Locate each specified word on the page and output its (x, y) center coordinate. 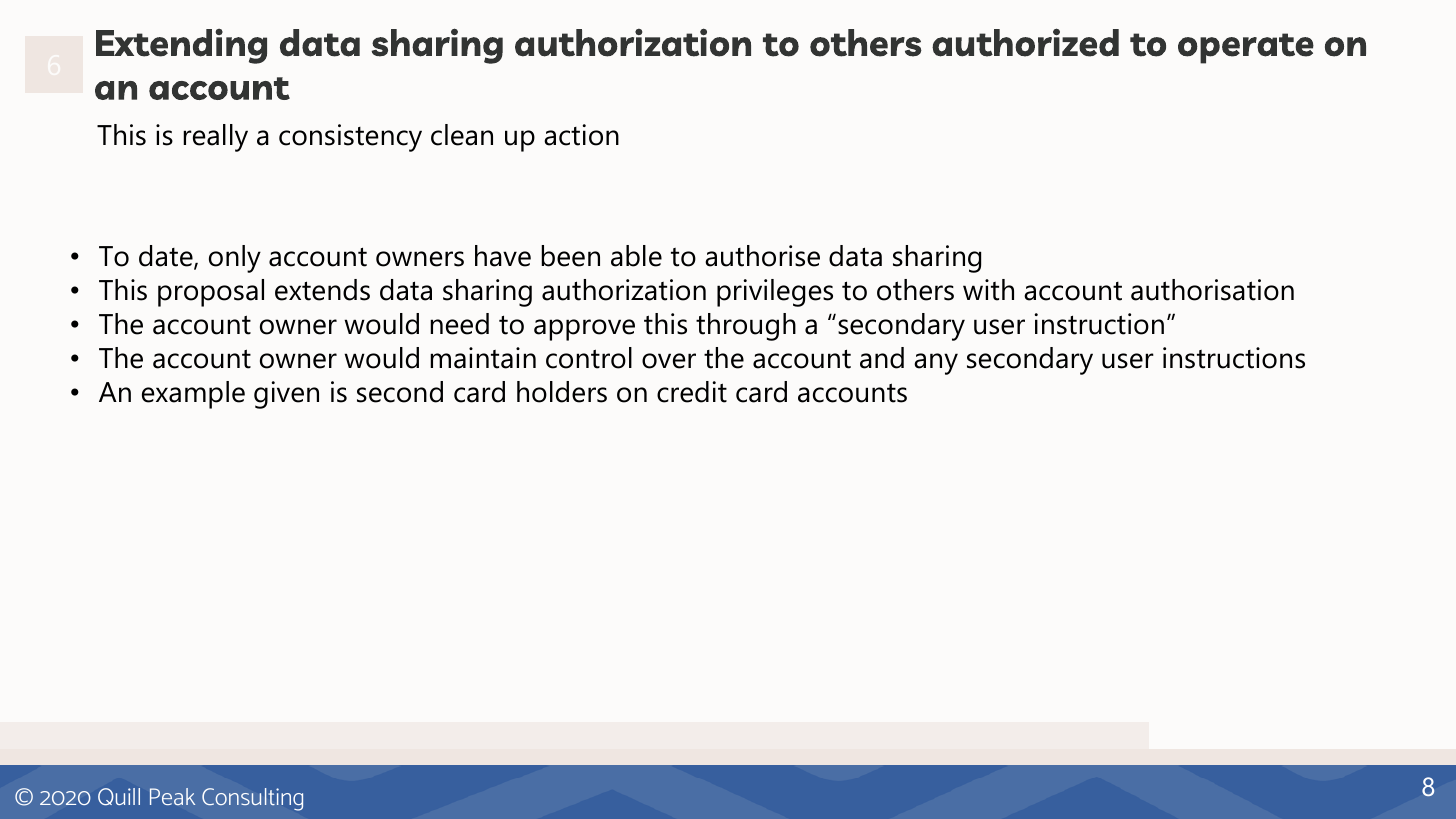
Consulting (252, 799)
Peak (172, 796)
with (988, 290)
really (215, 138)
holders (562, 392)
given (286, 395)
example (193, 395)
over (669, 361)
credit (692, 392)
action (581, 135)
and (882, 358)
